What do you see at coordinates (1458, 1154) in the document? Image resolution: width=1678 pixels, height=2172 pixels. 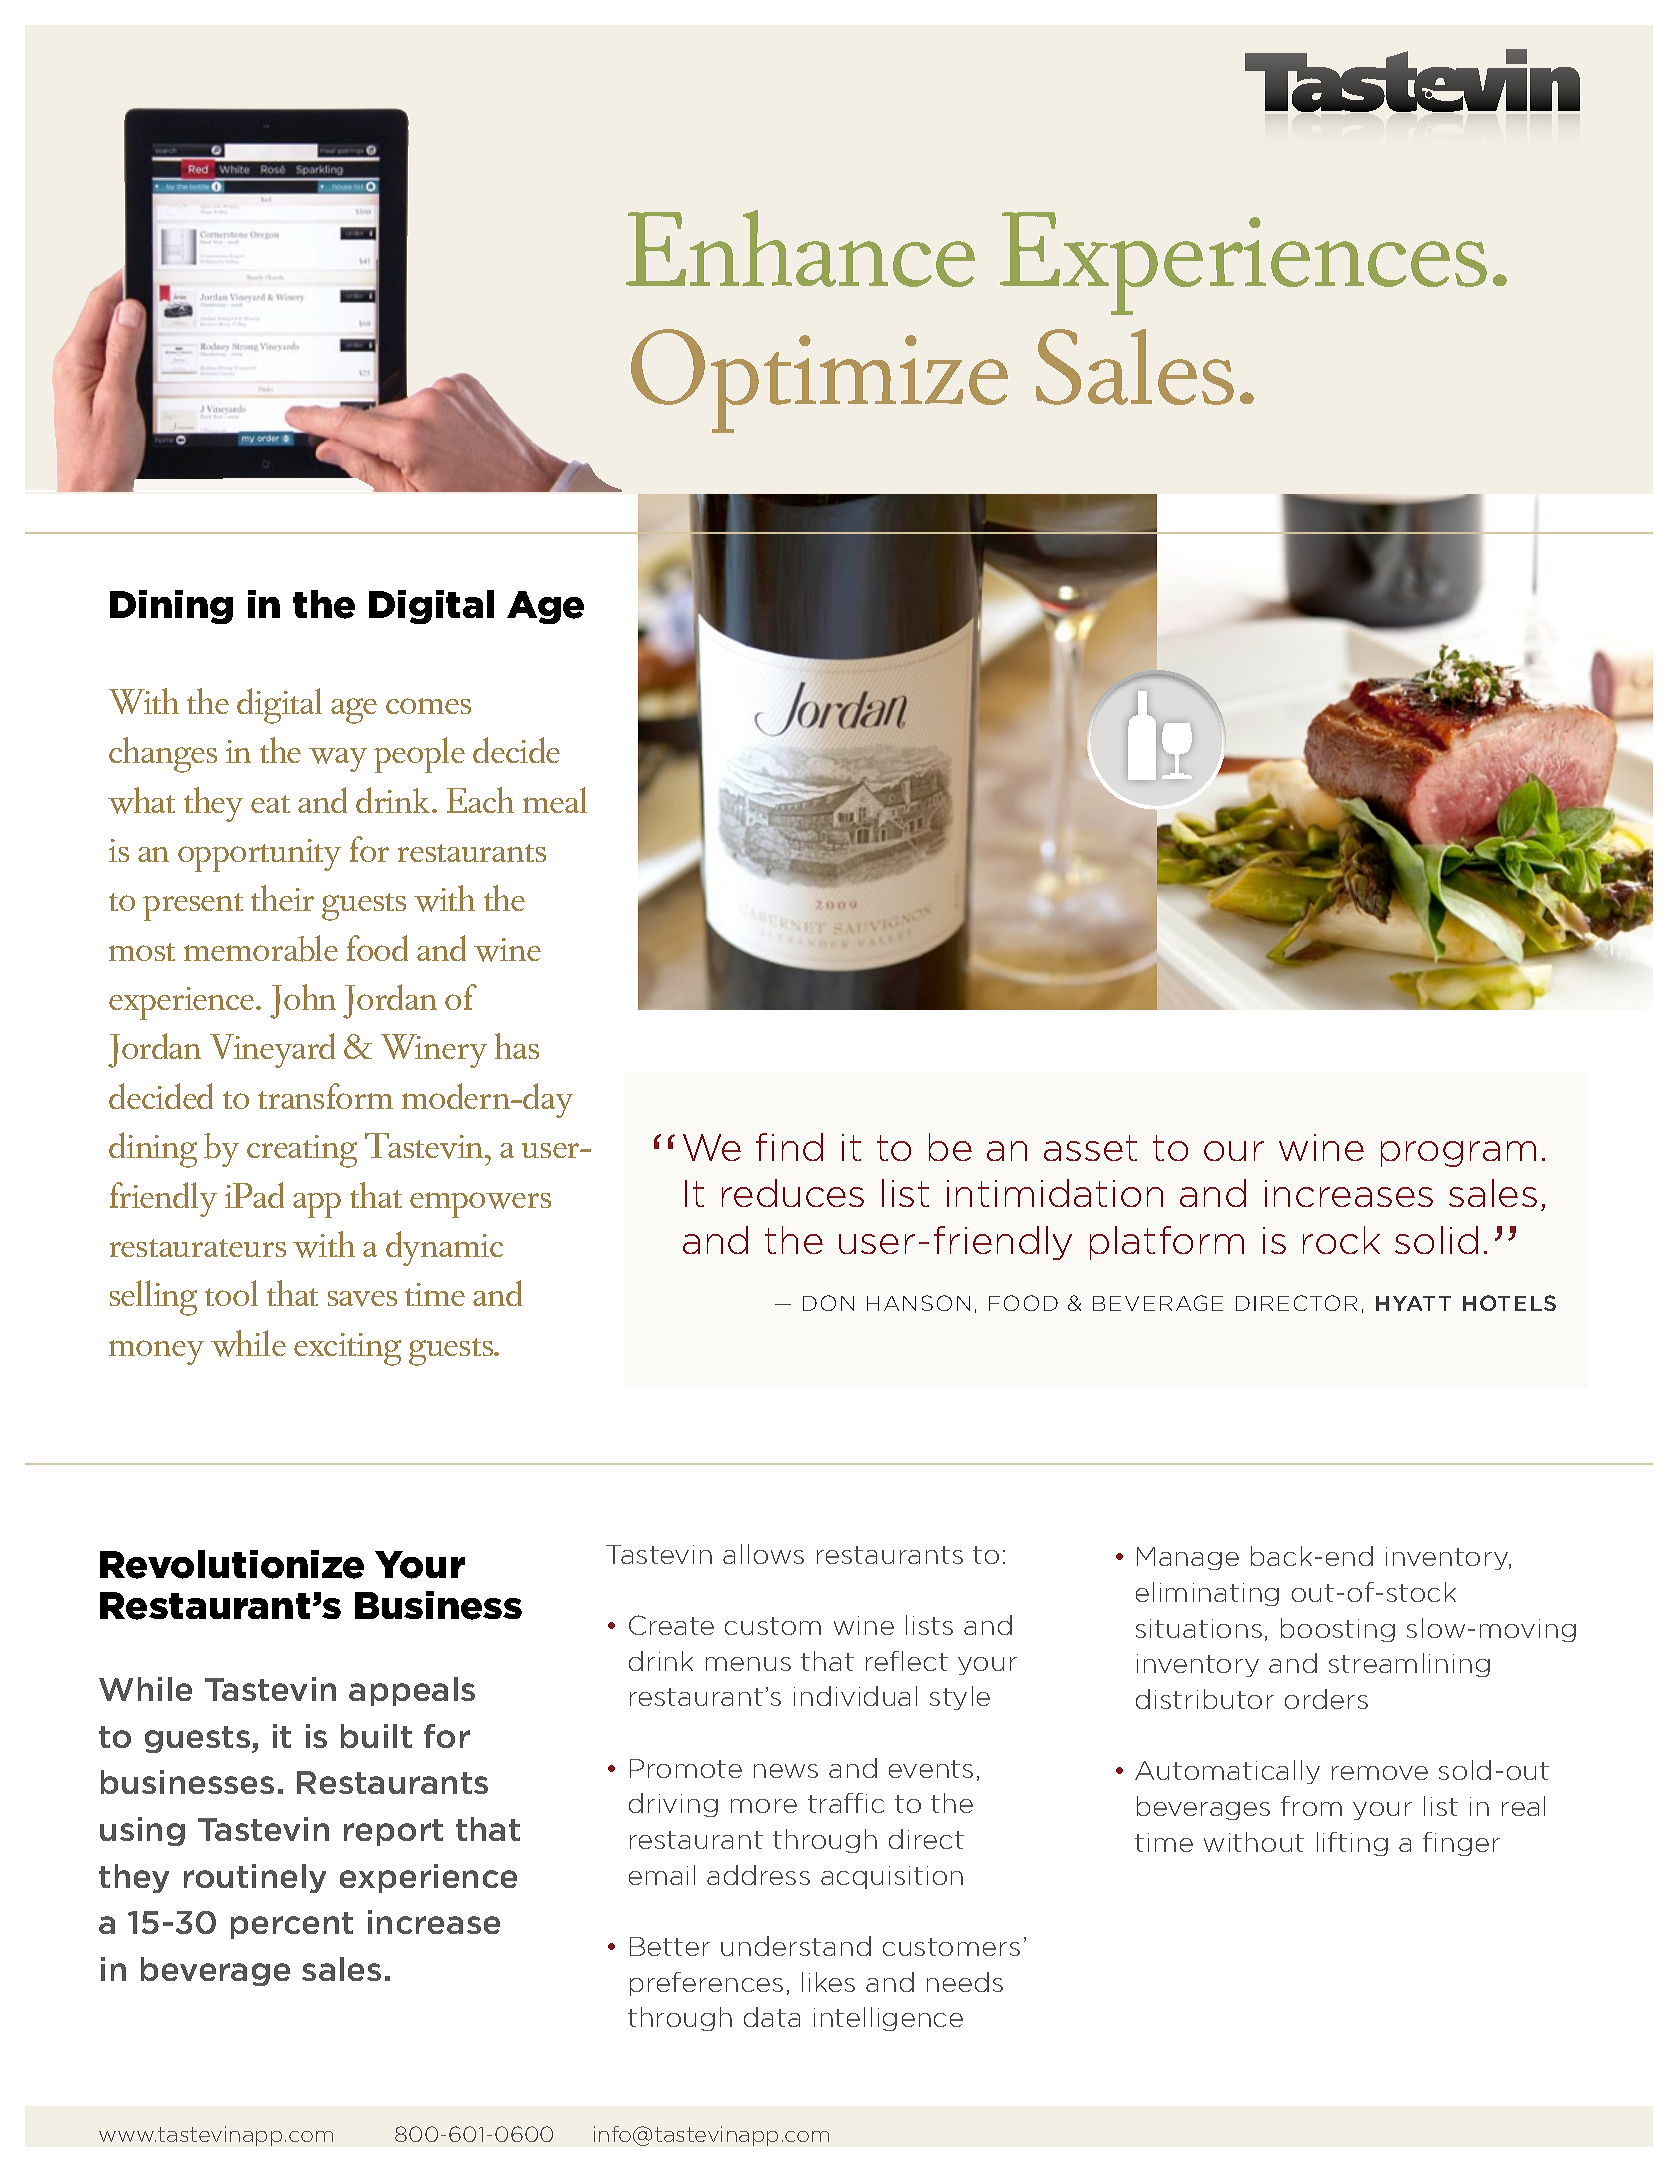 I see `program` at bounding box center [1458, 1154].
